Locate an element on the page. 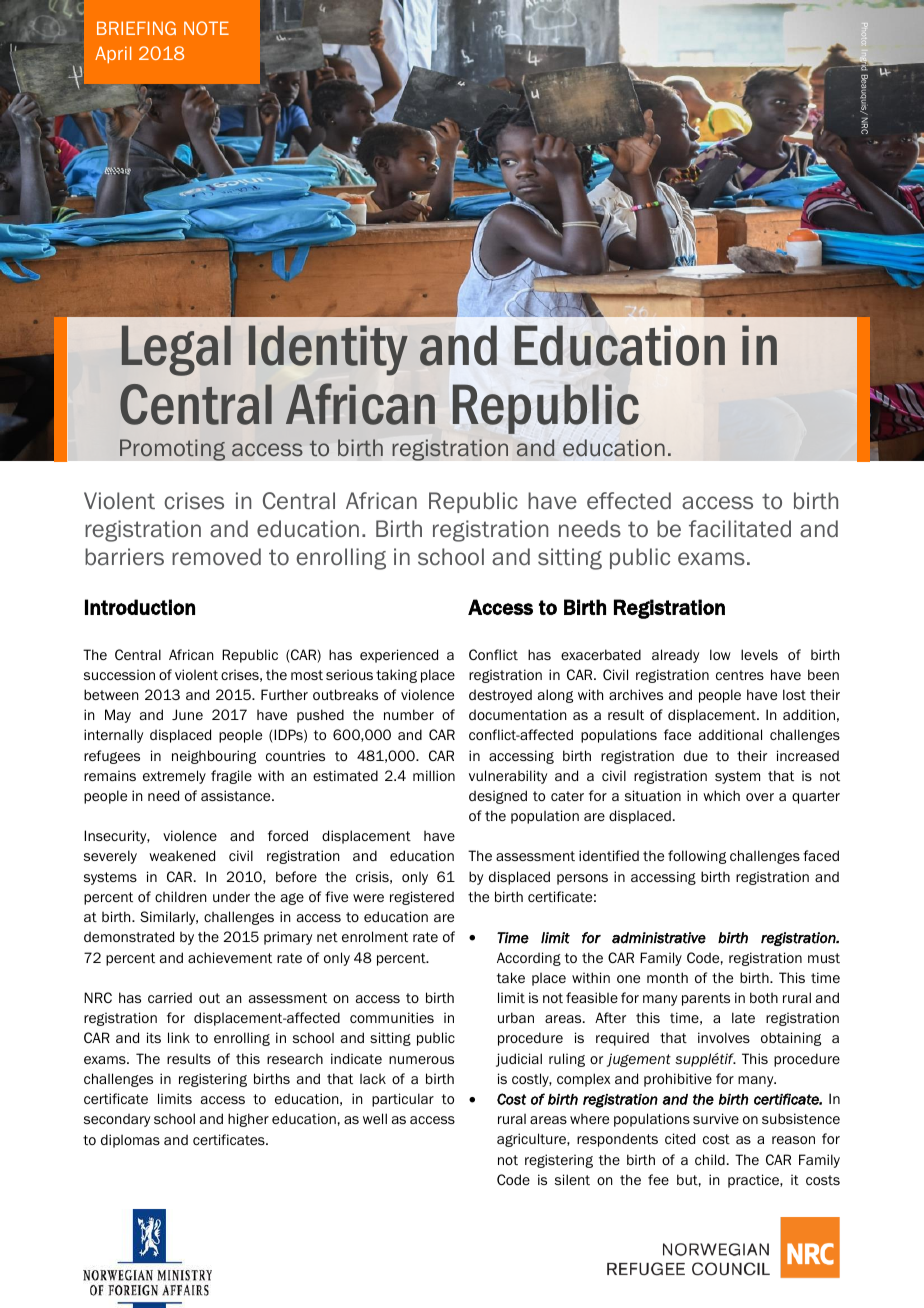 The width and height of the image is (924, 1308). weakened is located at coordinates (182, 855).
